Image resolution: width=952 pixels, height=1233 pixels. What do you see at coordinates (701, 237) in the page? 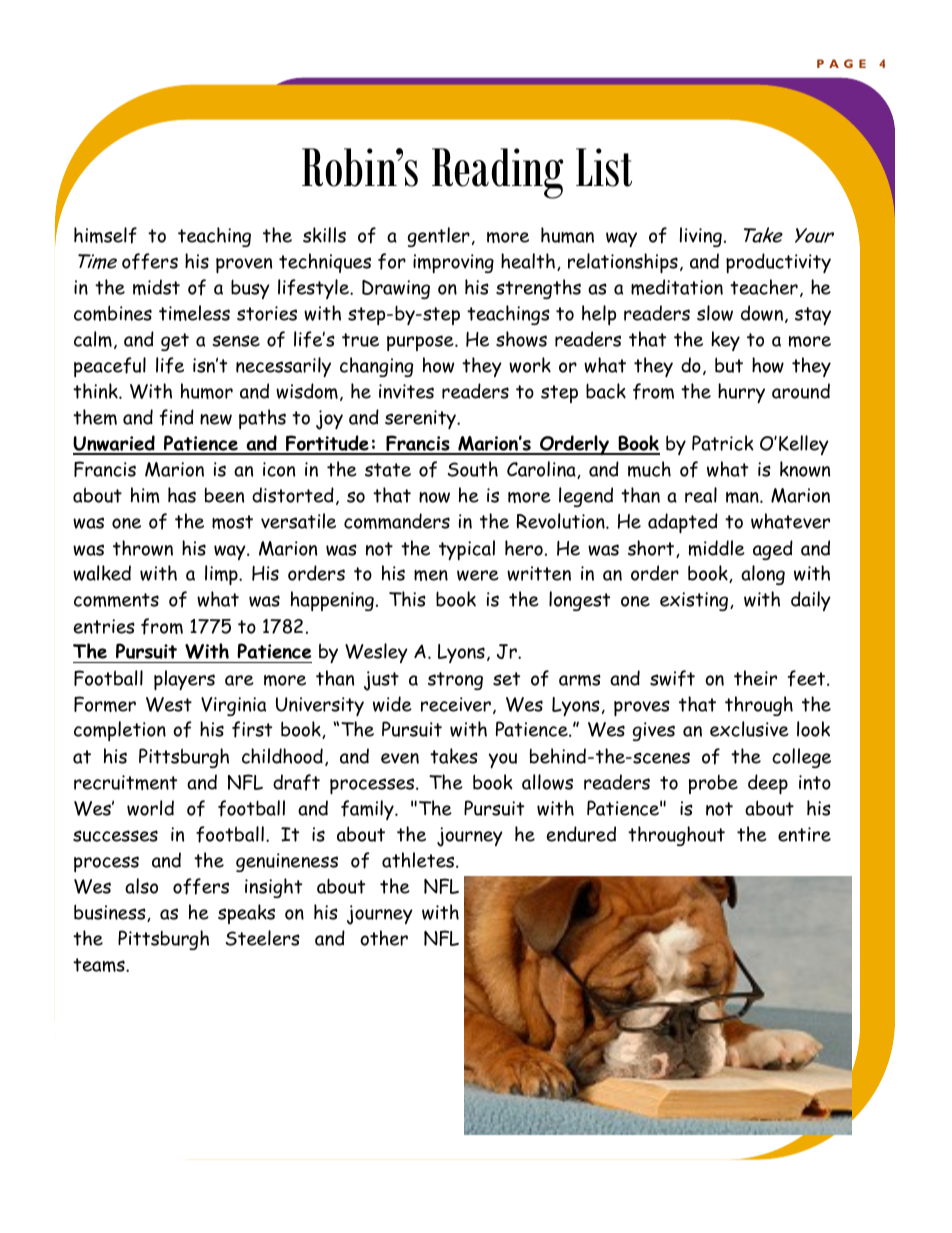
I see `living` at bounding box center [701, 237].
